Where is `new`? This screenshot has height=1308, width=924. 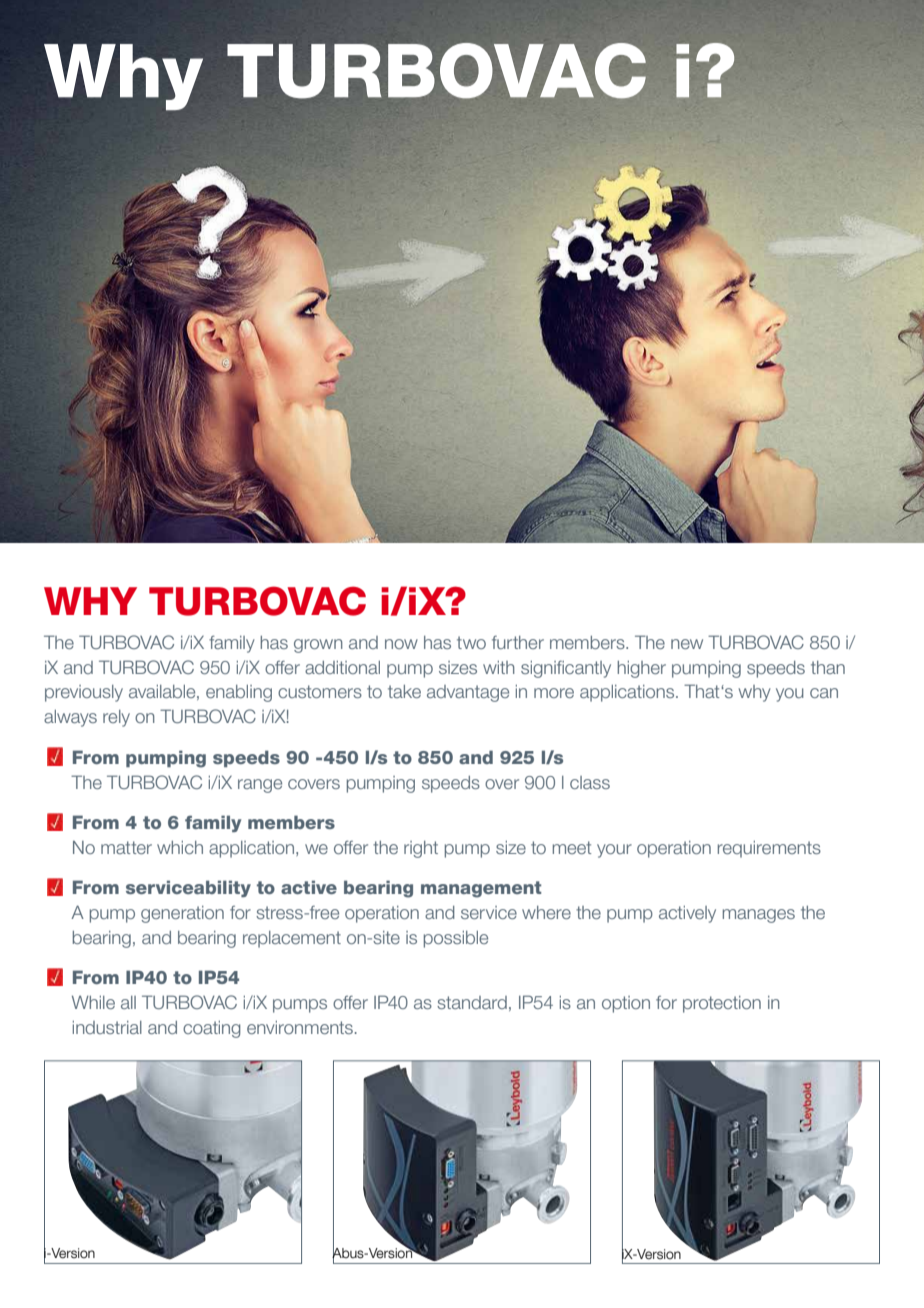 new is located at coordinates (687, 644).
